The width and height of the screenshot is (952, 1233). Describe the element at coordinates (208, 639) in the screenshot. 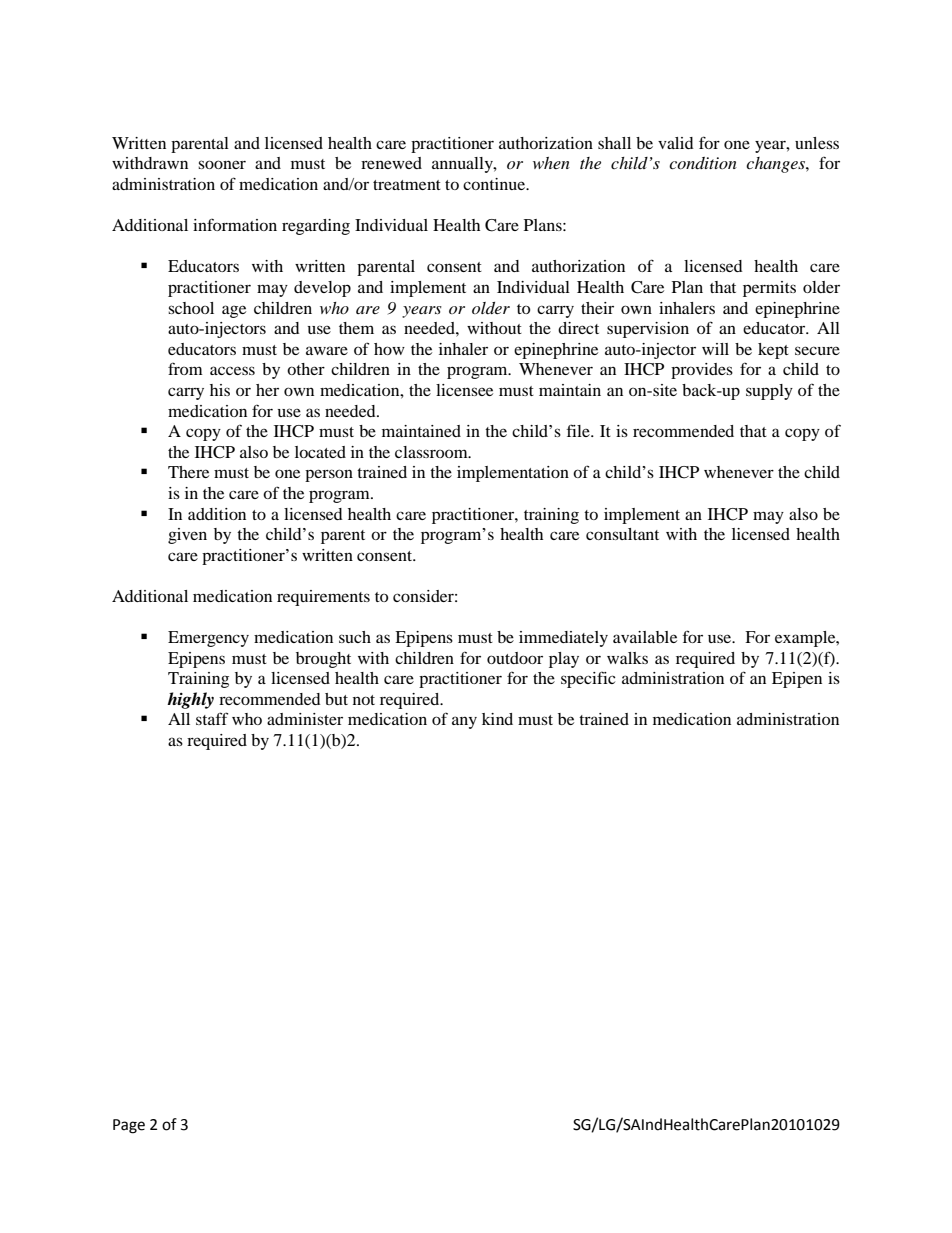

I see `Emergency` at that location.
